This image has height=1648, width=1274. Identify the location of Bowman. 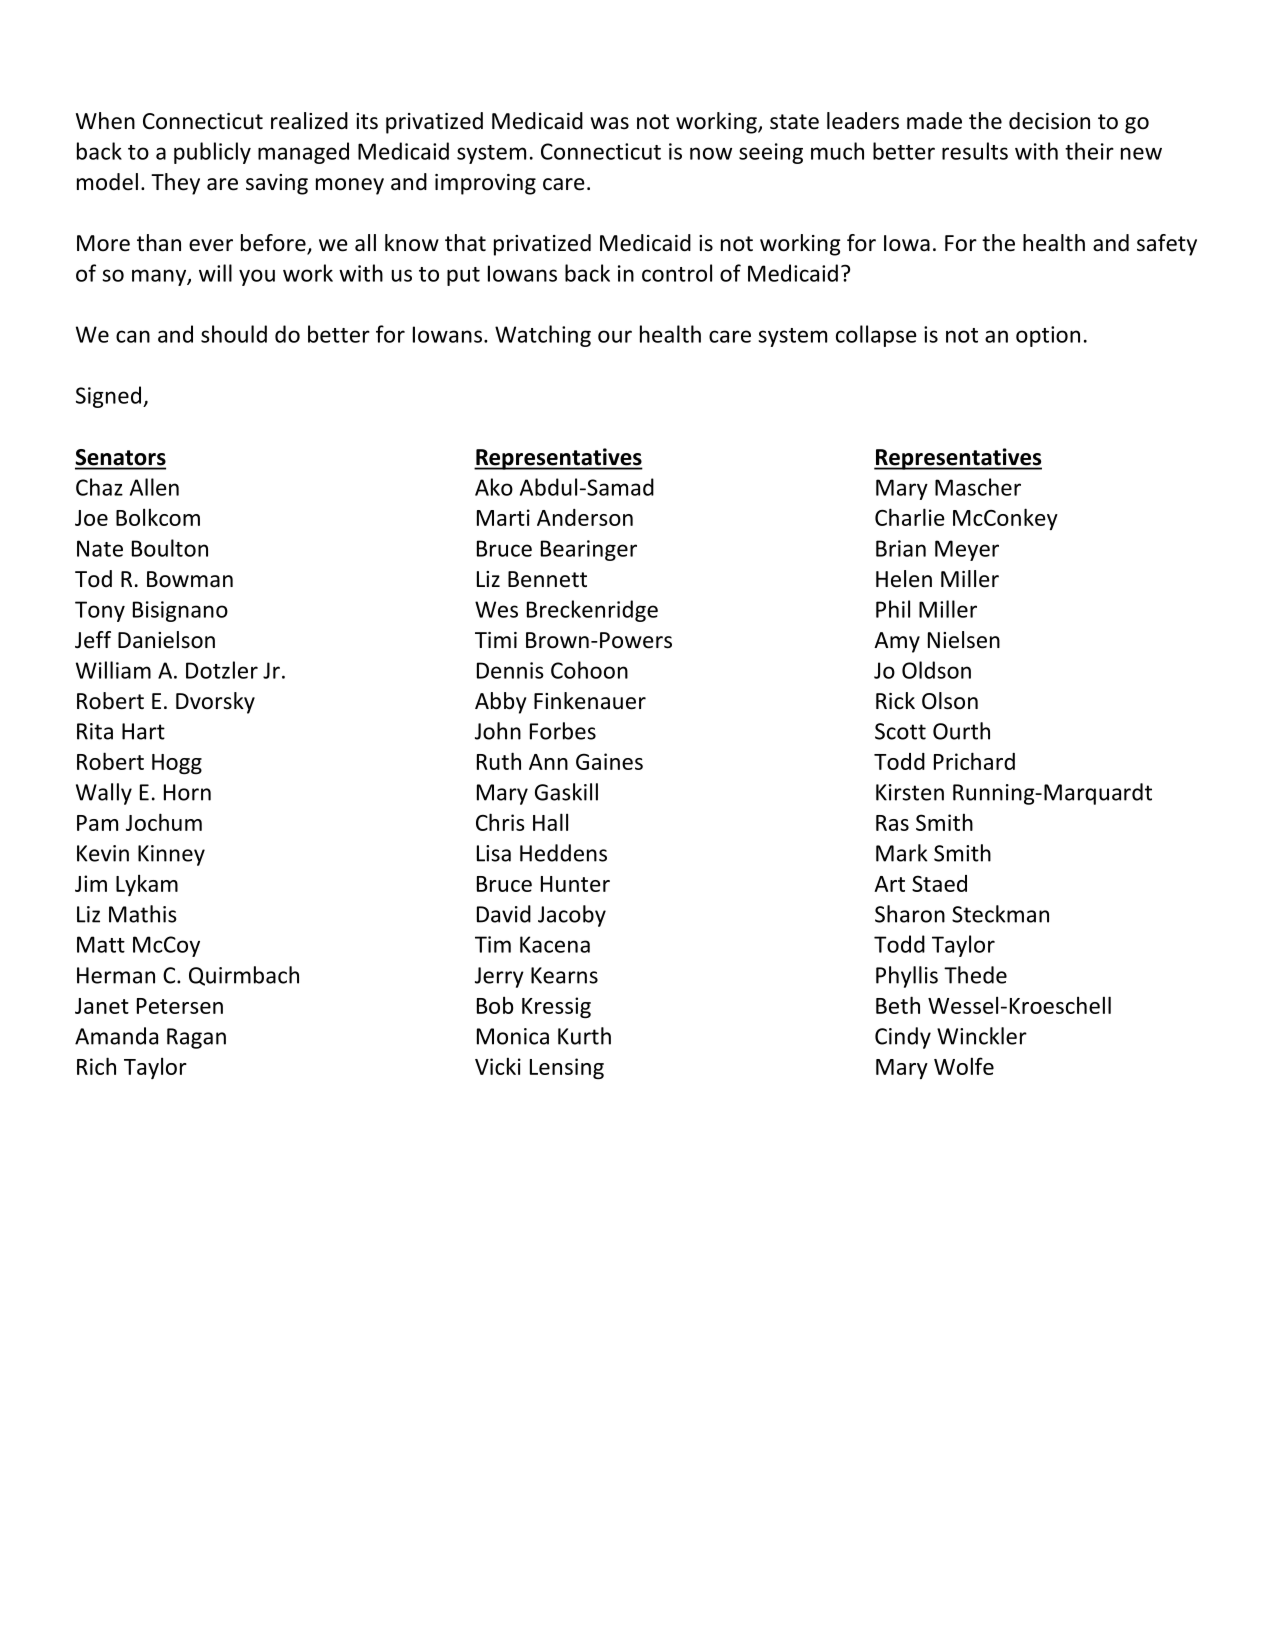
(190, 579).
